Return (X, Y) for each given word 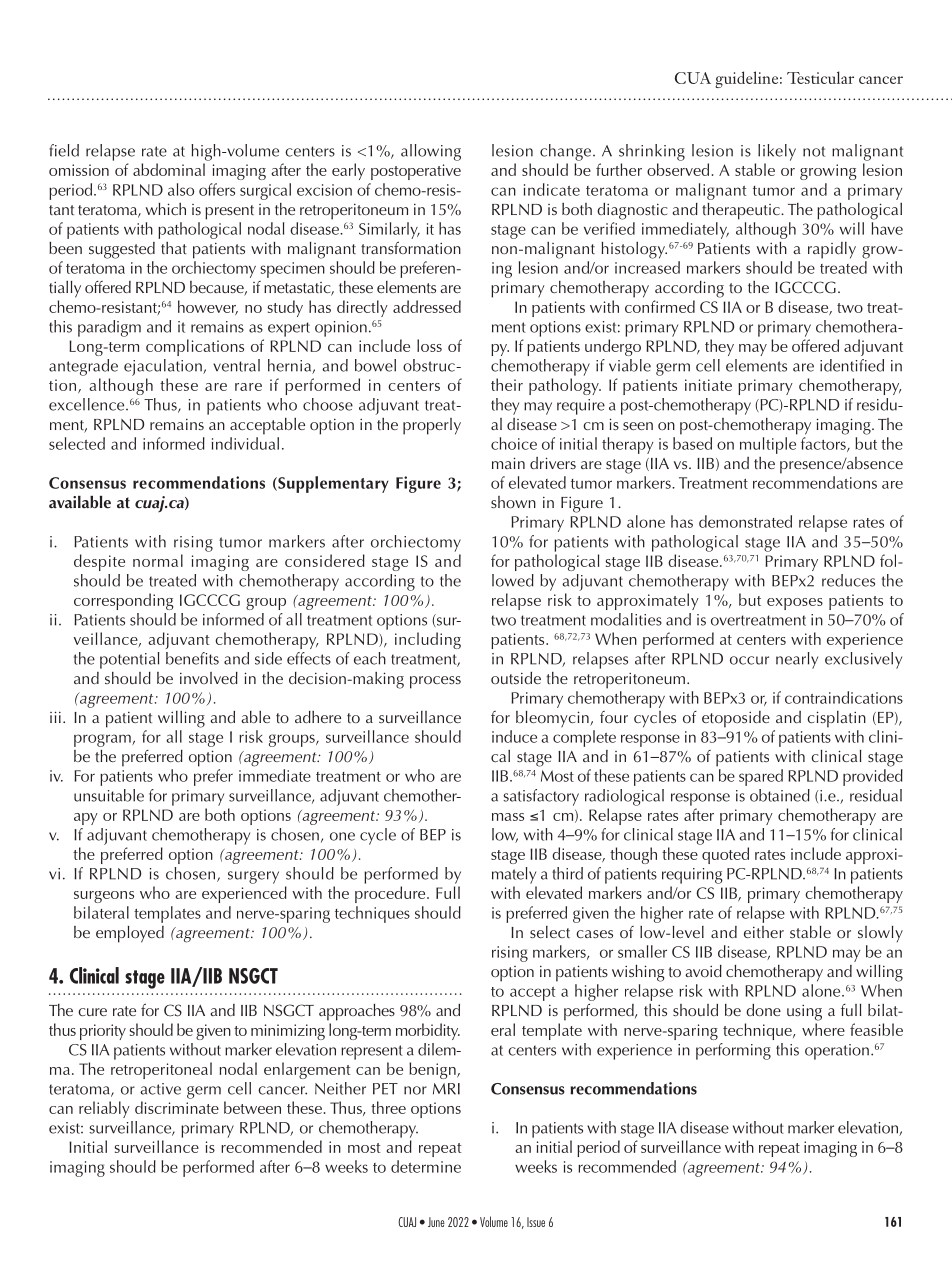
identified (852, 365)
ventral (236, 365)
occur (749, 660)
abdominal (169, 169)
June (436, 1222)
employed (130, 934)
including (428, 640)
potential (129, 660)
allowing (431, 152)
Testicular (820, 77)
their (507, 384)
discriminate (177, 1107)
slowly (880, 934)
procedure (391, 894)
